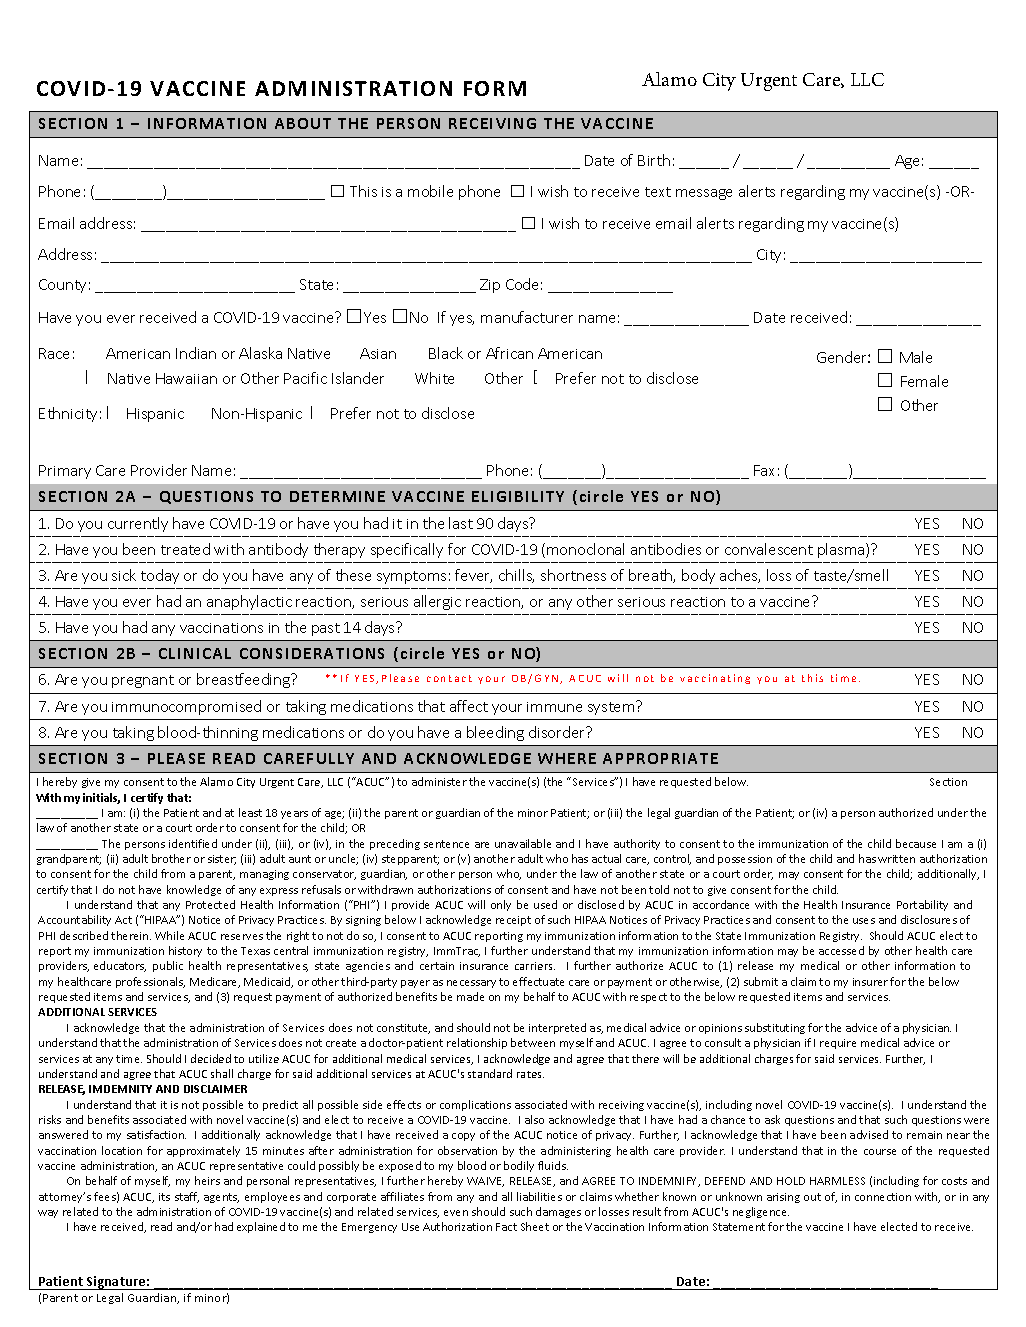 The image size is (1026, 1327). Describe the element at coordinates (187, 1197) in the screenshot. I see `staff` at that location.
